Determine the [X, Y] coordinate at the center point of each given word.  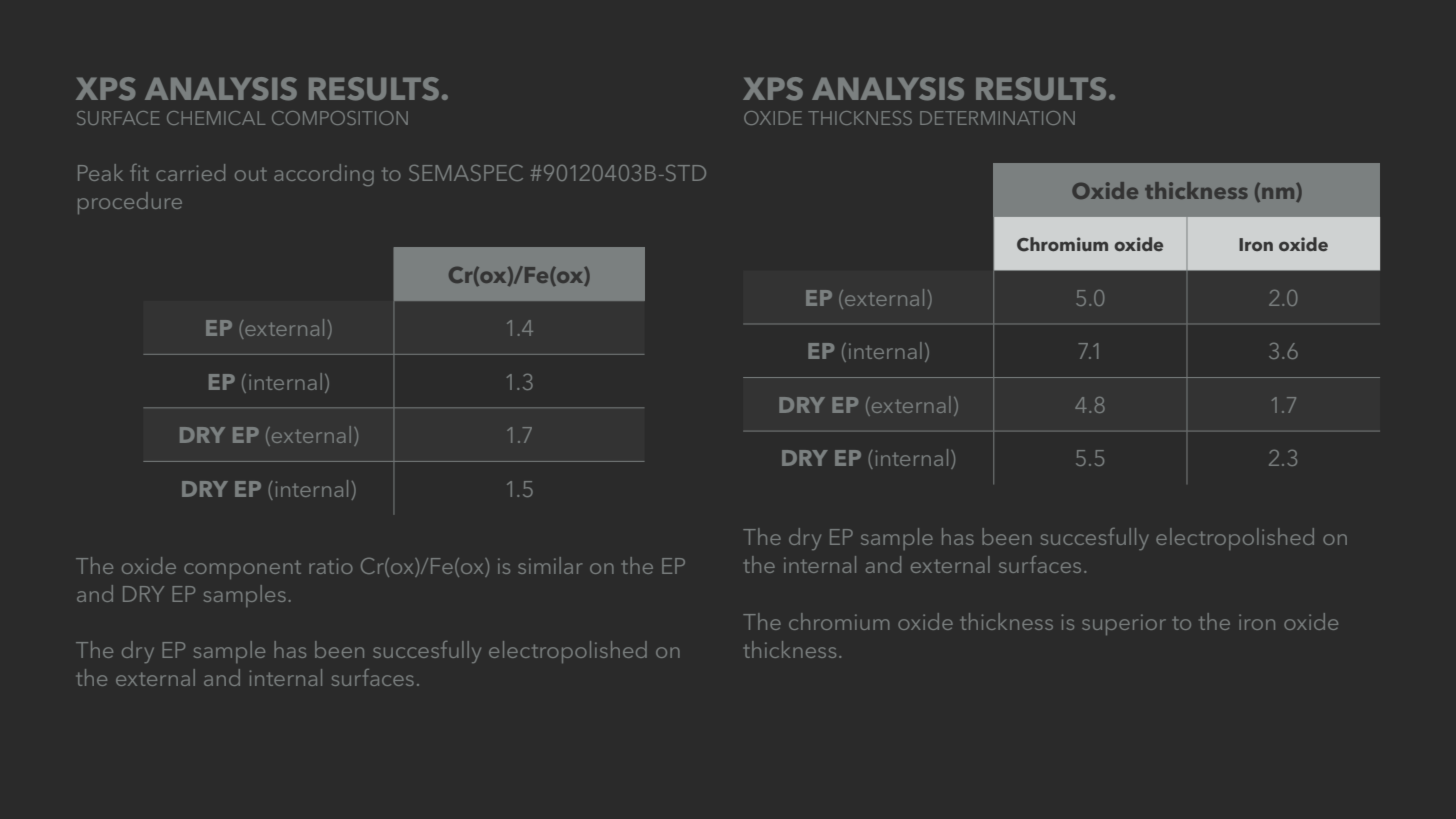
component [242, 569]
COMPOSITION [340, 118]
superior [1124, 624]
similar [550, 565]
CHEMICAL [216, 118]
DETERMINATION [997, 118]
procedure [130, 203]
